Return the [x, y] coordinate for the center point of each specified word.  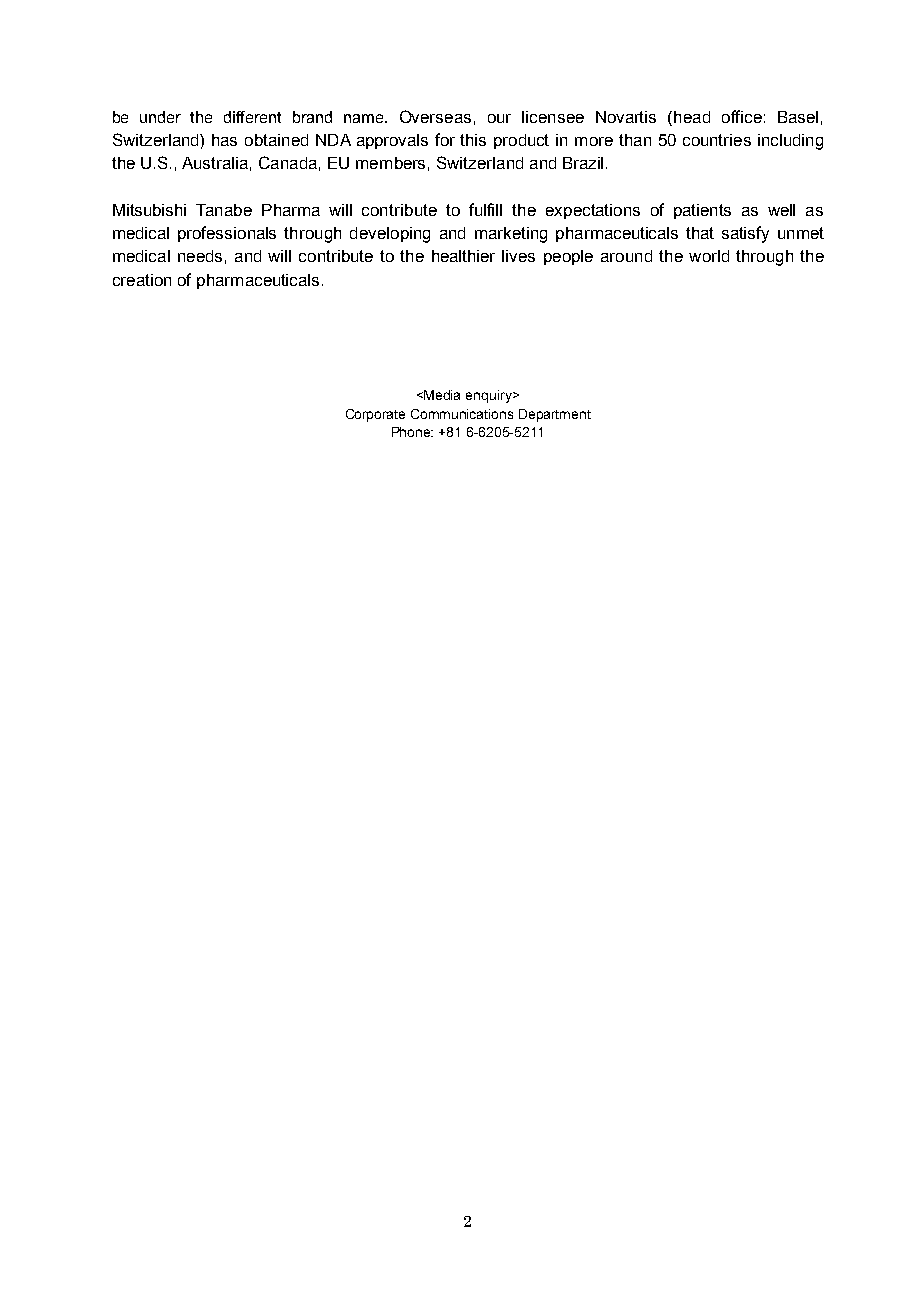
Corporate [375, 415]
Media [442, 395]
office [742, 116]
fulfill [485, 209]
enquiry [490, 396]
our [499, 118]
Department [555, 415]
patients [702, 211]
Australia [215, 163]
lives [518, 256]
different [252, 117]
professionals [227, 234]
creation [142, 280]
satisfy [745, 234]
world [709, 256]
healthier [463, 256]
